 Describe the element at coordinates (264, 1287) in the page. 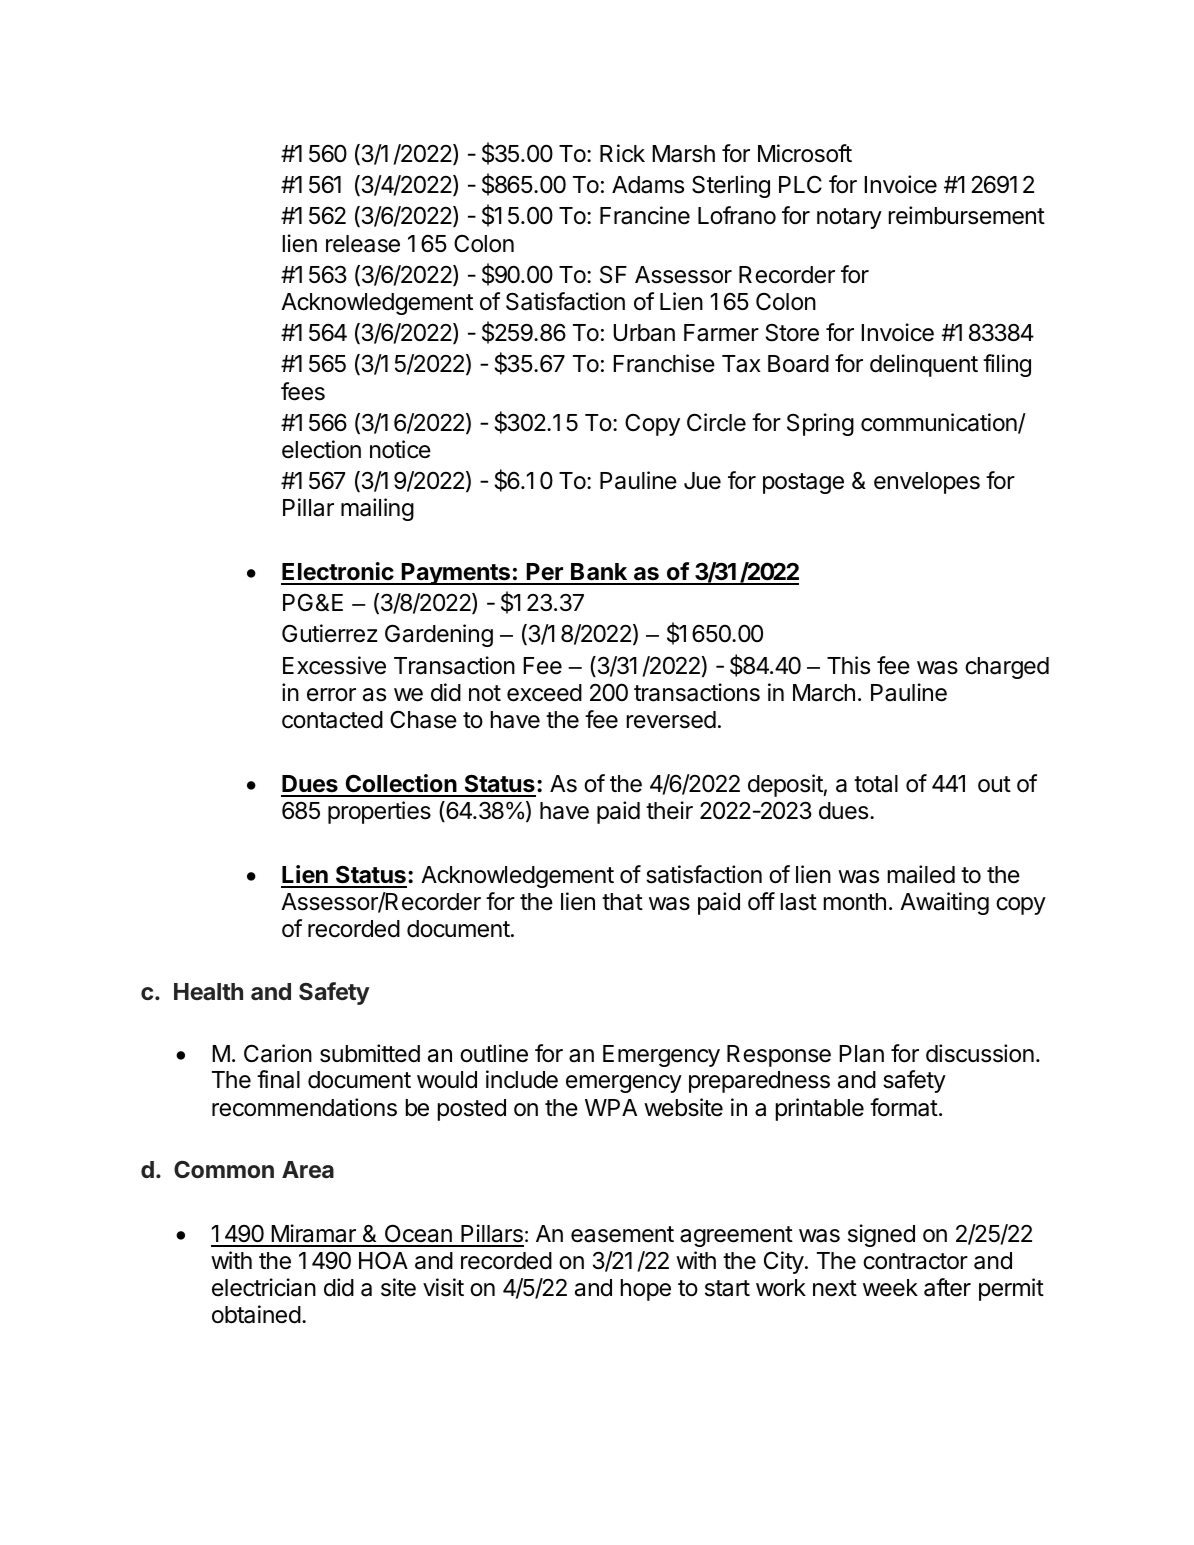

I see `electrician` at that location.
